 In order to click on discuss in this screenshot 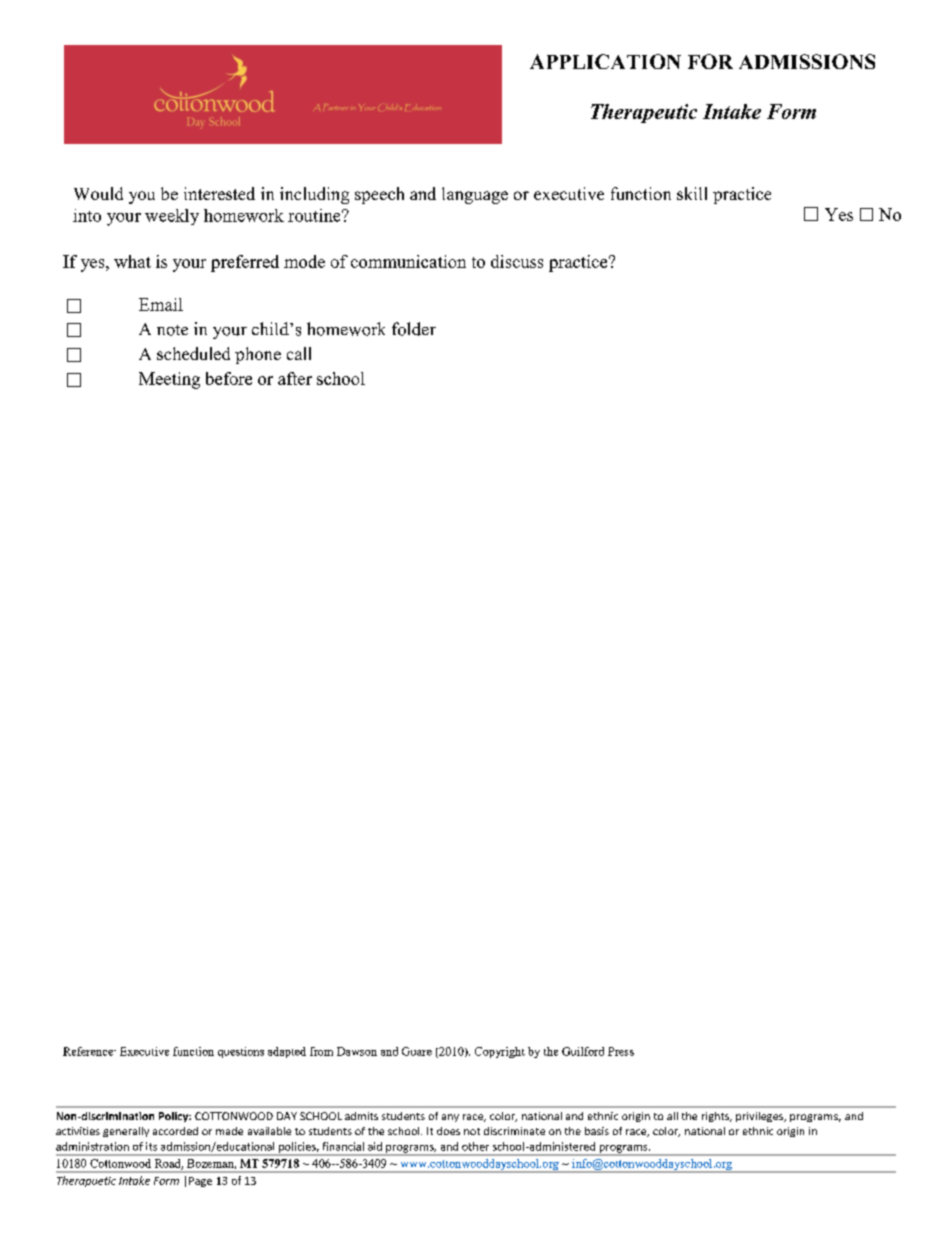, I will do `click(517, 261)`.
